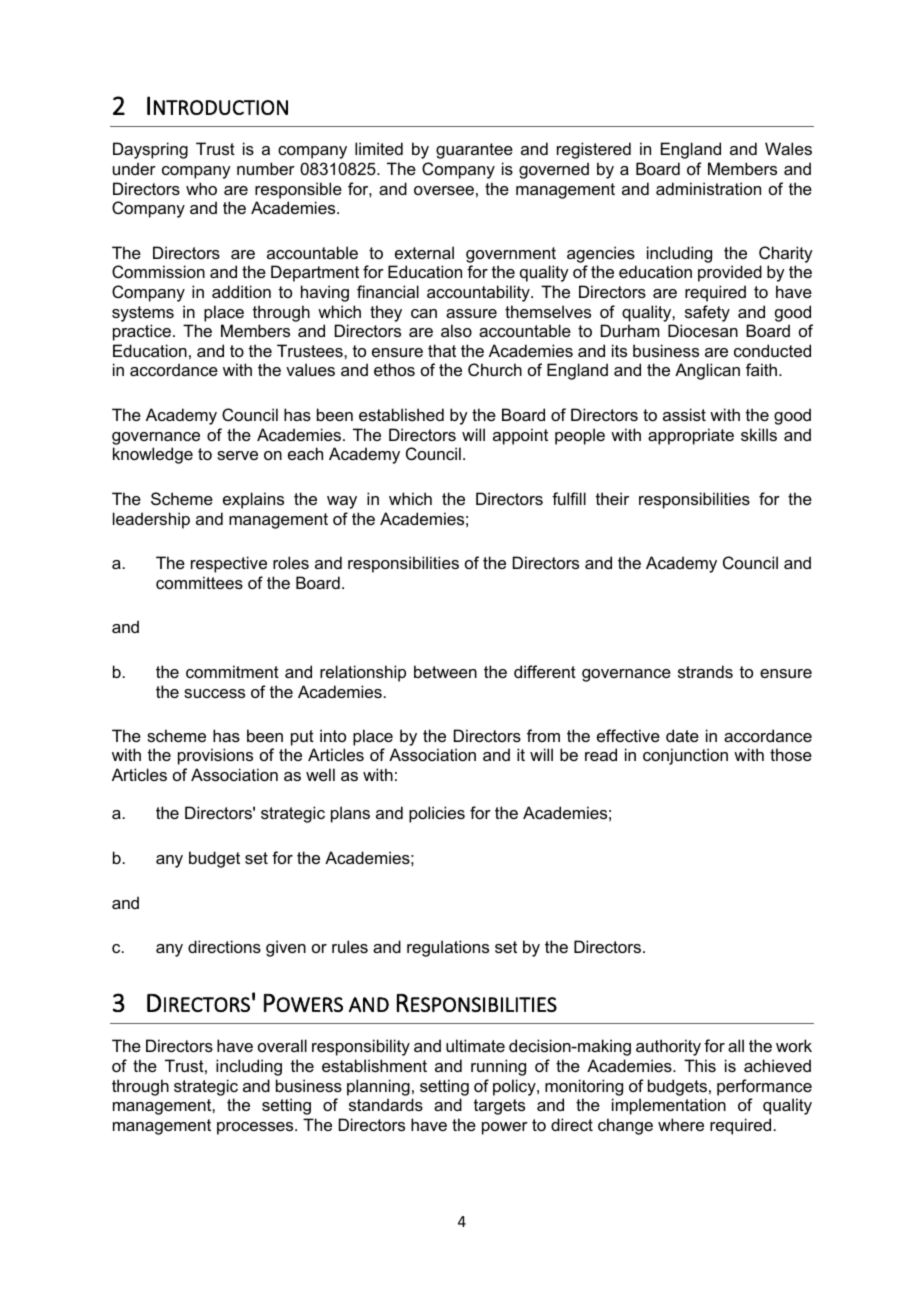  I want to click on who, so click(201, 188).
